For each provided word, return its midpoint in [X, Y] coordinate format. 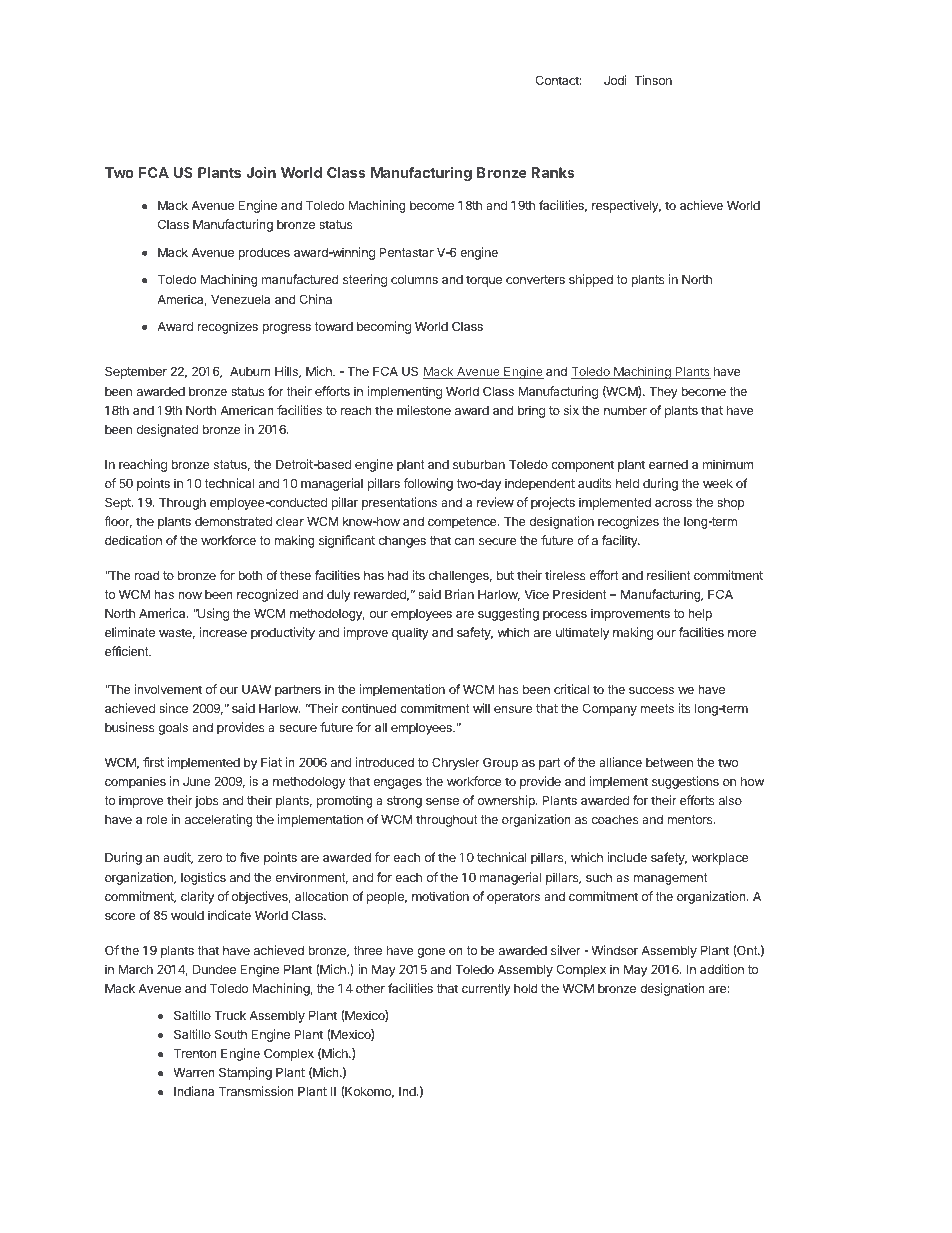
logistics [203, 878]
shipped [591, 280]
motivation [440, 896]
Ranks [553, 172]
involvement [168, 689]
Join [261, 172]
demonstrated [233, 521]
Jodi [615, 80]
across [673, 503]
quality [410, 633]
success [651, 690]
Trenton [195, 1053]
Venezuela [240, 299]
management [670, 879]
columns [414, 279]
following [428, 484]
